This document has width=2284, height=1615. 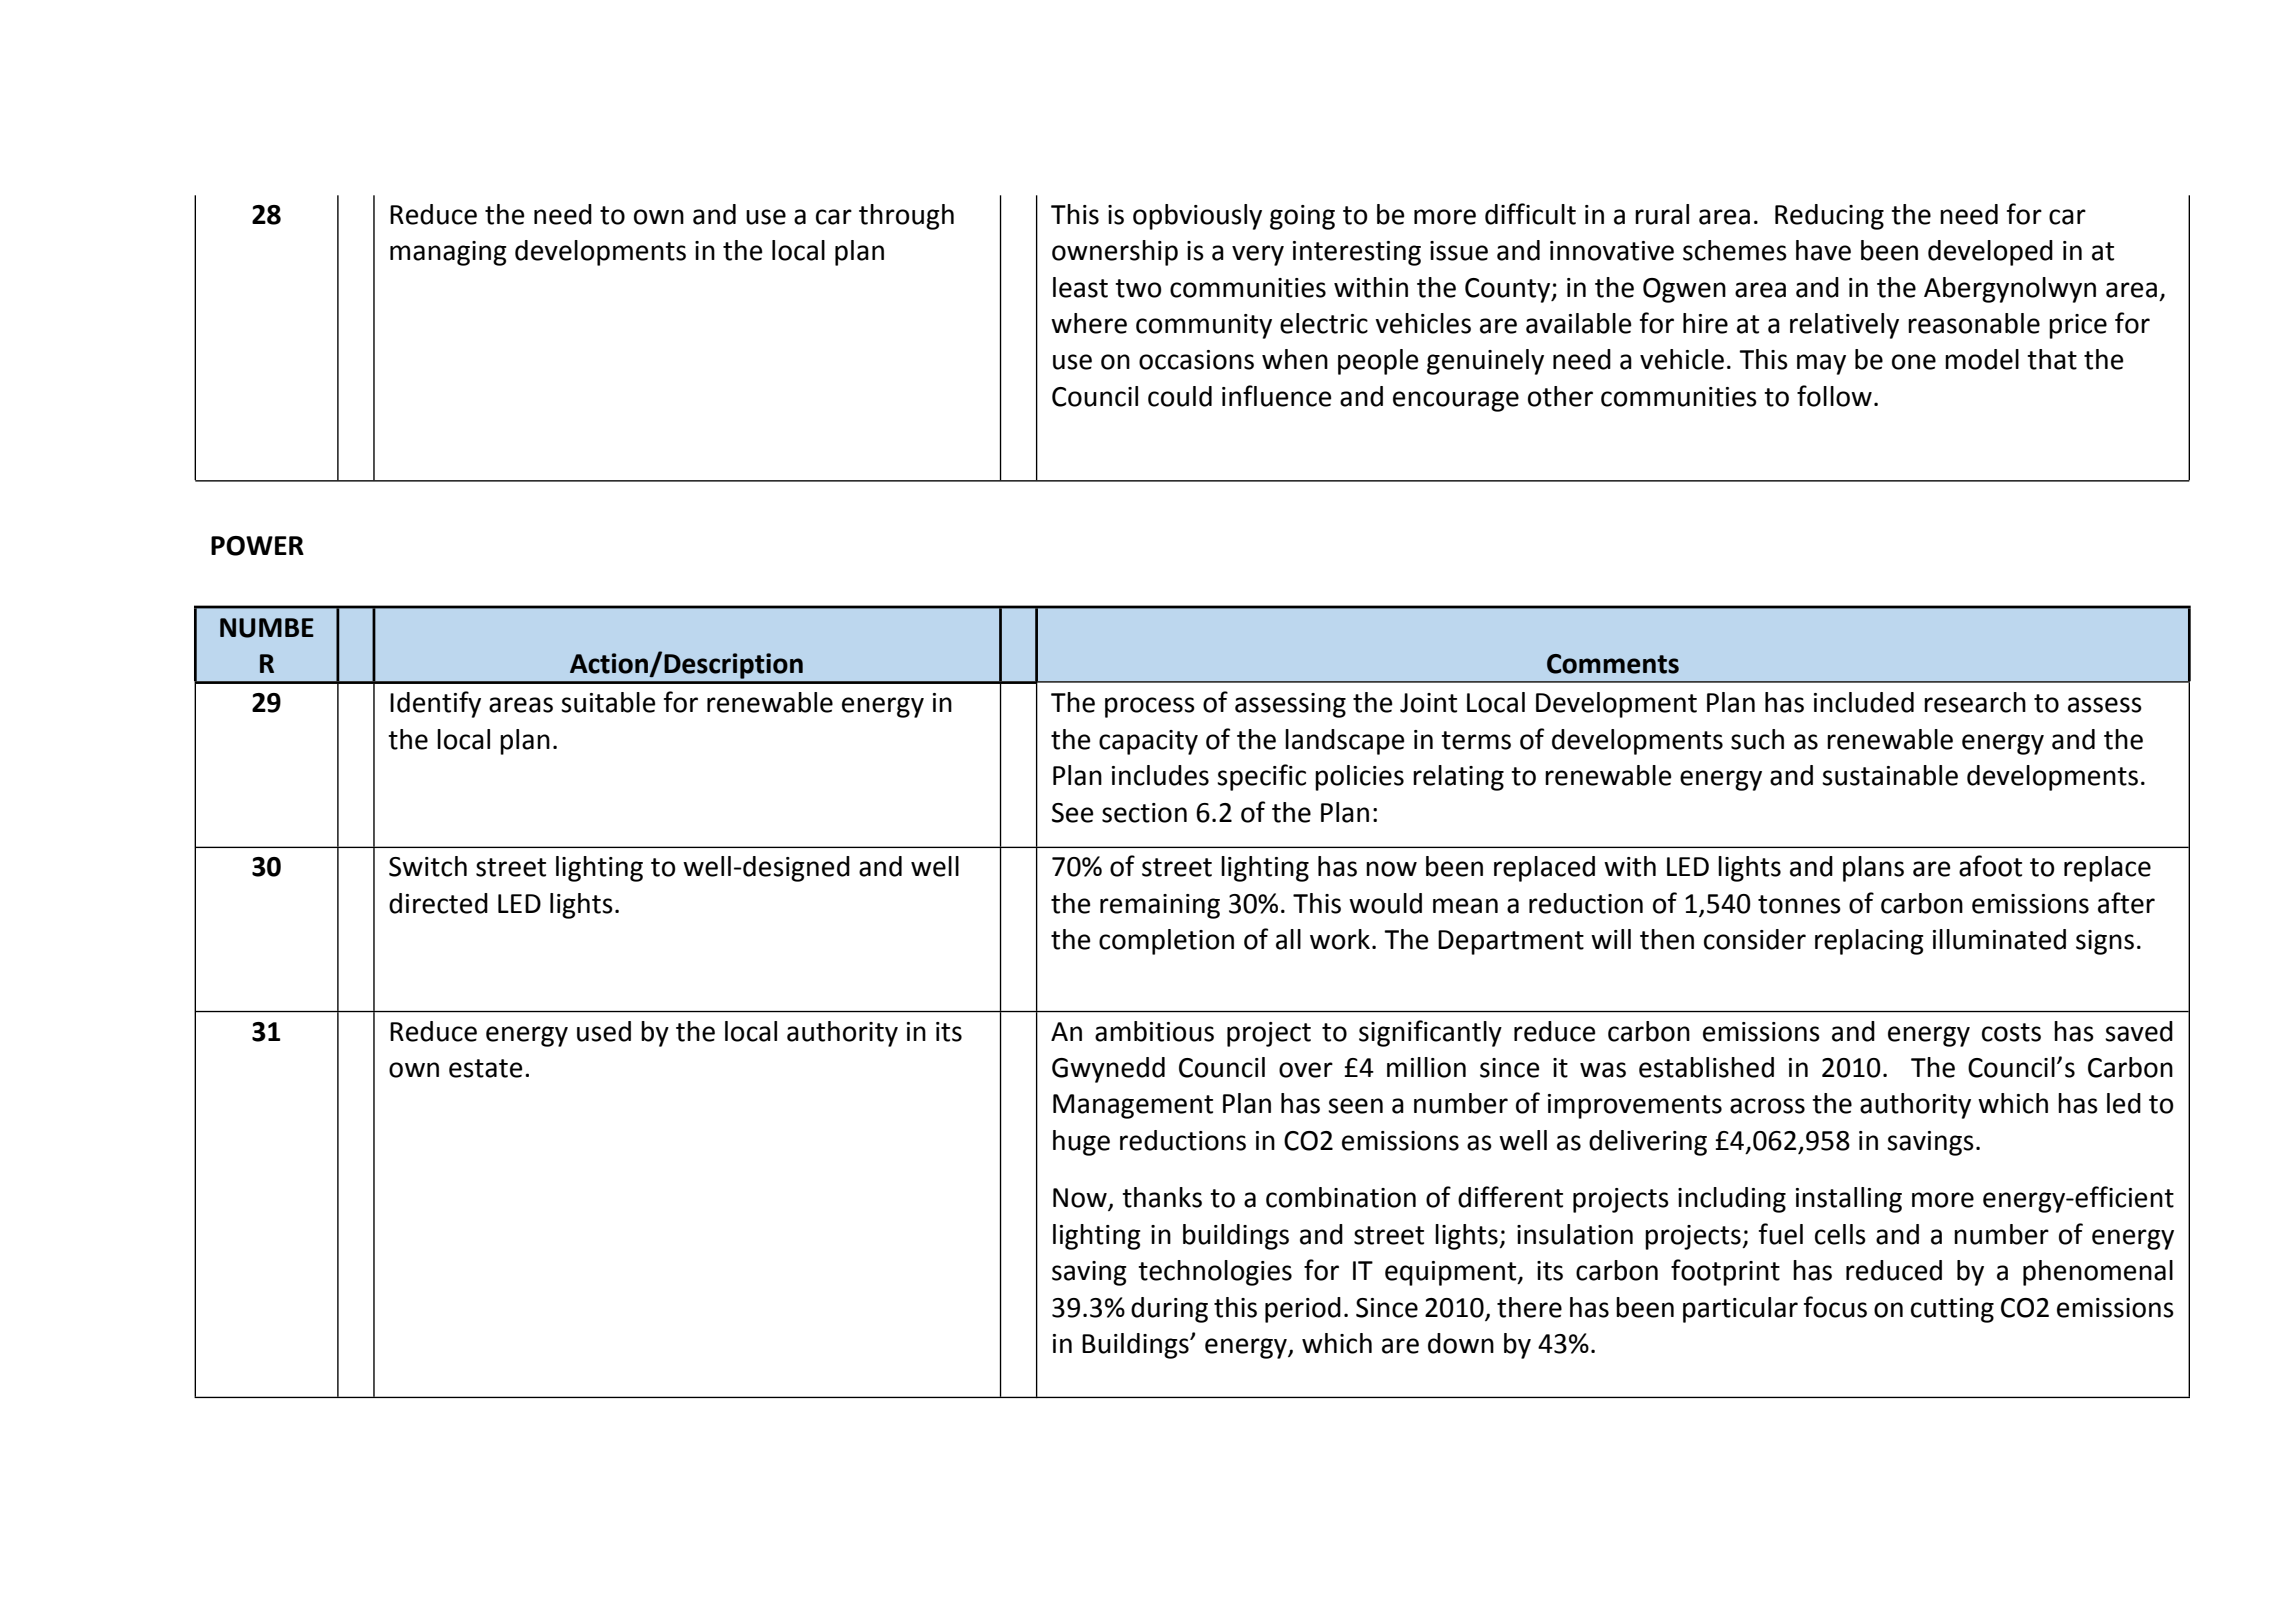 I want to click on sustainable, so click(x=1890, y=775).
